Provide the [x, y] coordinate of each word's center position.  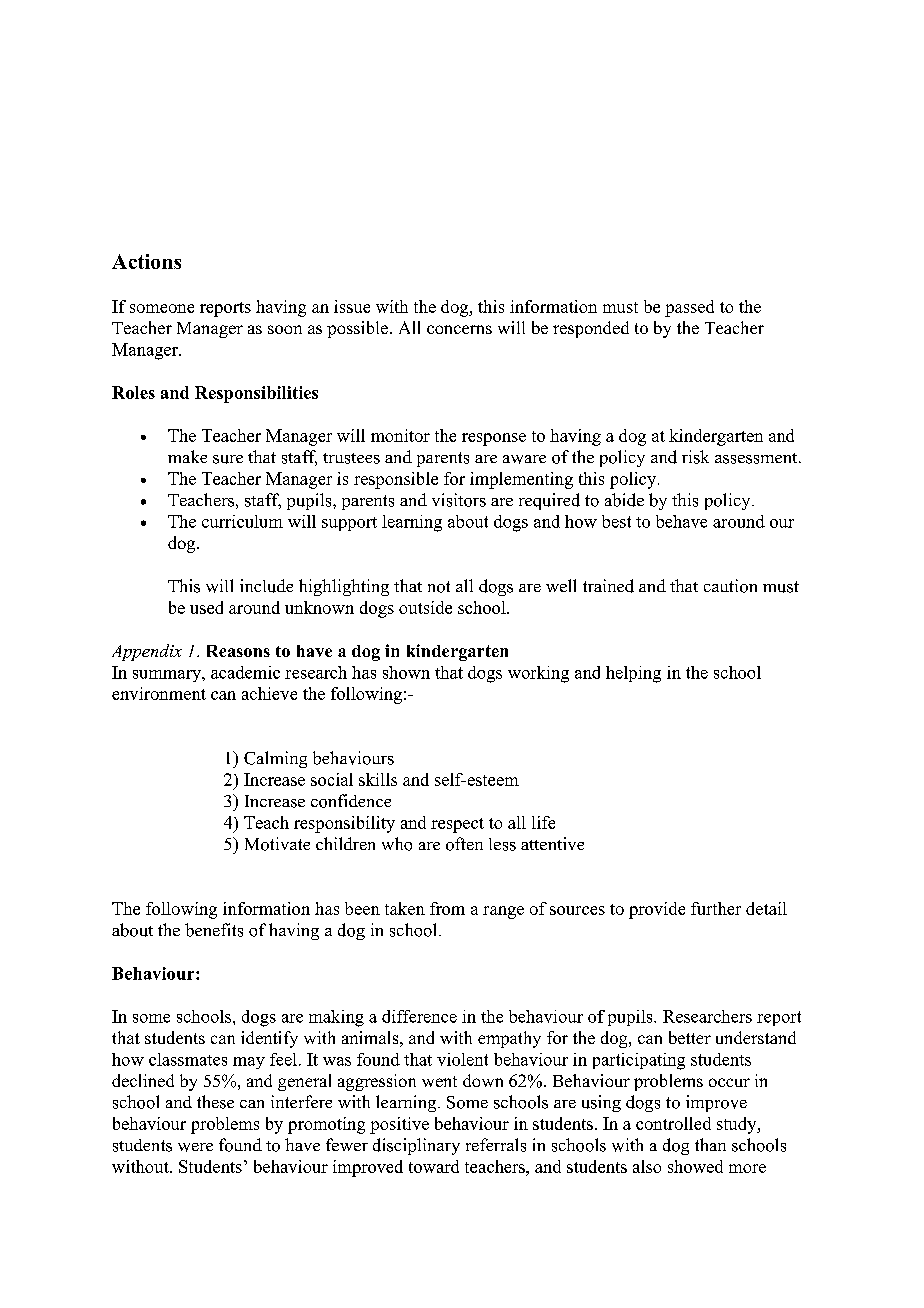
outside [425, 607]
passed [689, 308]
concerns [459, 329]
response [494, 439]
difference [419, 1016]
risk [695, 457]
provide [657, 910]
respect [457, 825]
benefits [214, 930]
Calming [275, 759]
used [206, 607]
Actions [146, 261]
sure [228, 459]
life [543, 822]
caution [730, 586]
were [195, 1147]
